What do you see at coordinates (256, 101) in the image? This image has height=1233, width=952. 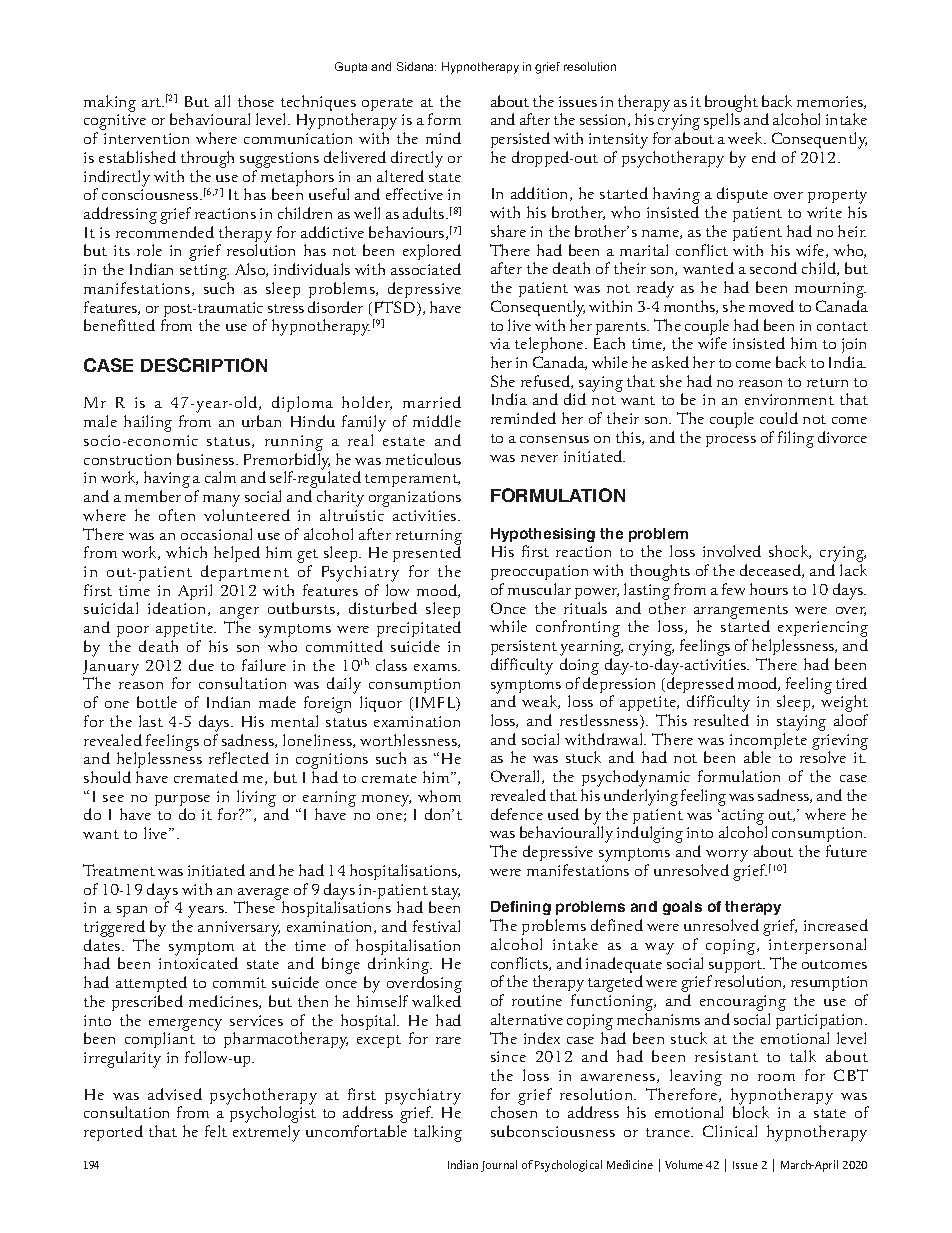 I see `those` at bounding box center [256, 101].
